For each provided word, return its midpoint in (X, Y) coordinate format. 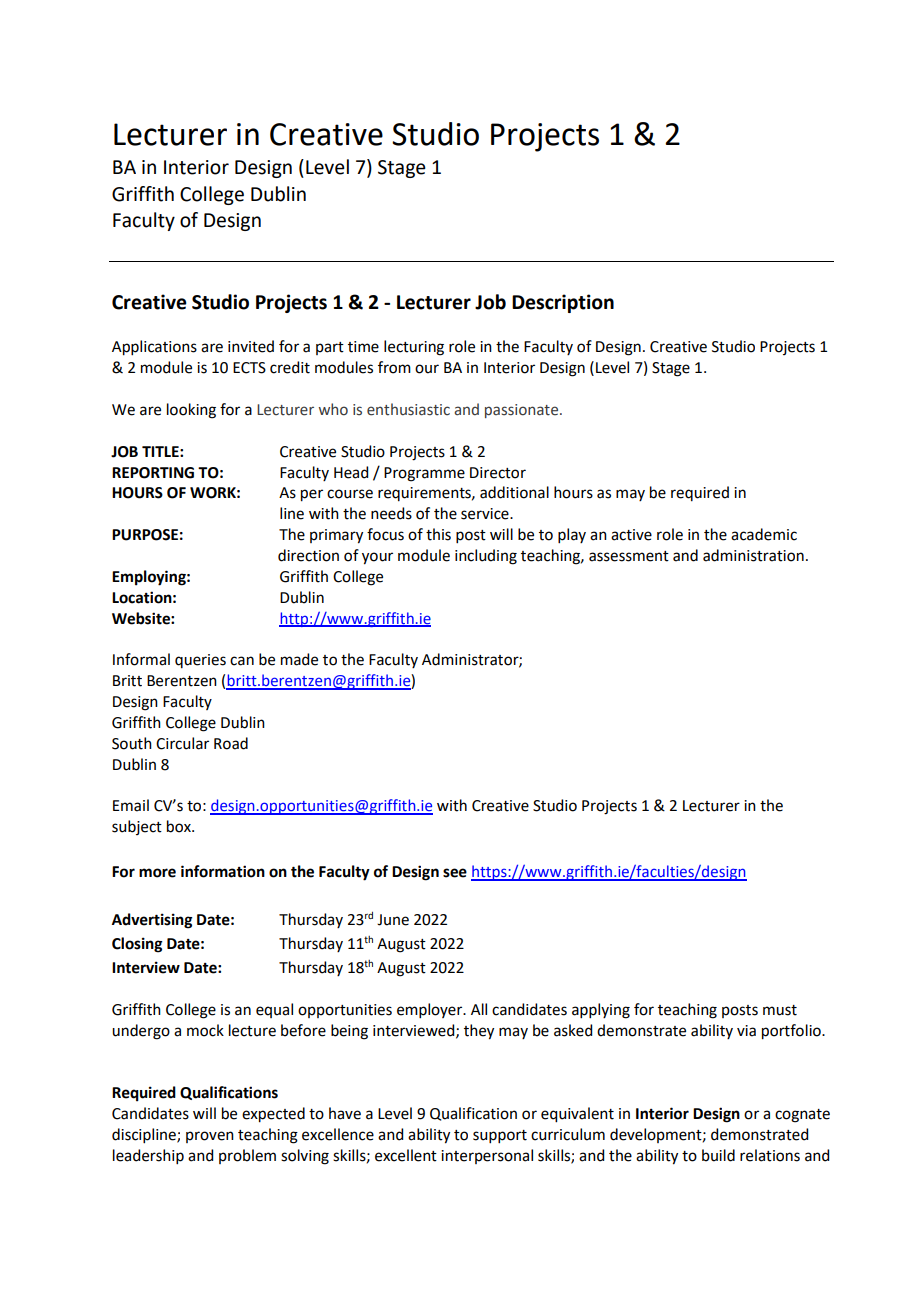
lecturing (414, 348)
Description (563, 303)
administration (753, 555)
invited (251, 346)
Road (231, 743)
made (299, 659)
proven (210, 1137)
